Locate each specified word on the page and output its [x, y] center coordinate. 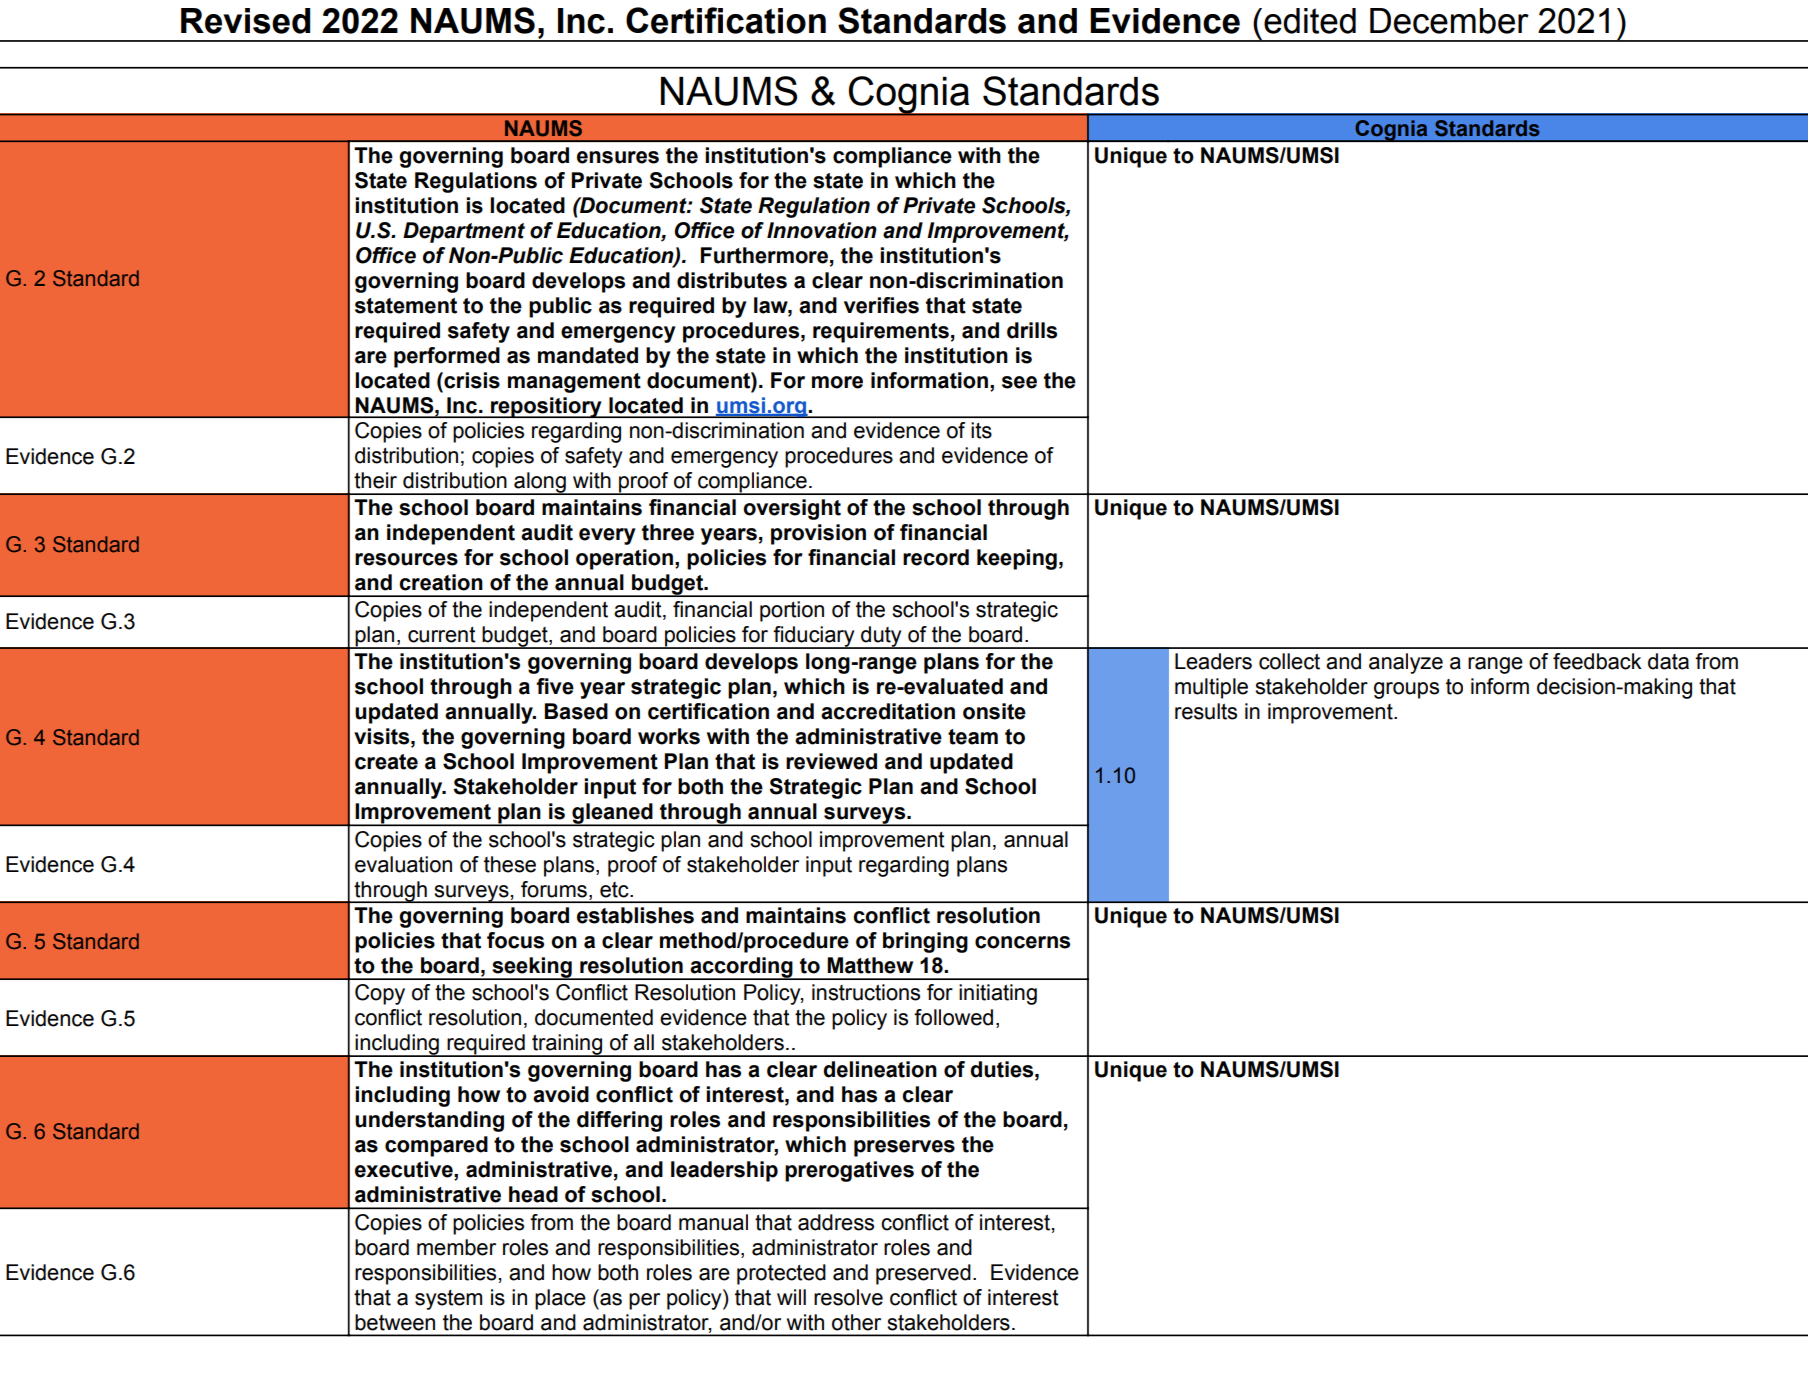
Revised [245, 21]
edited [1310, 21]
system [448, 1300]
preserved [923, 1274]
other [856, 1322]
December [1449, 21]
